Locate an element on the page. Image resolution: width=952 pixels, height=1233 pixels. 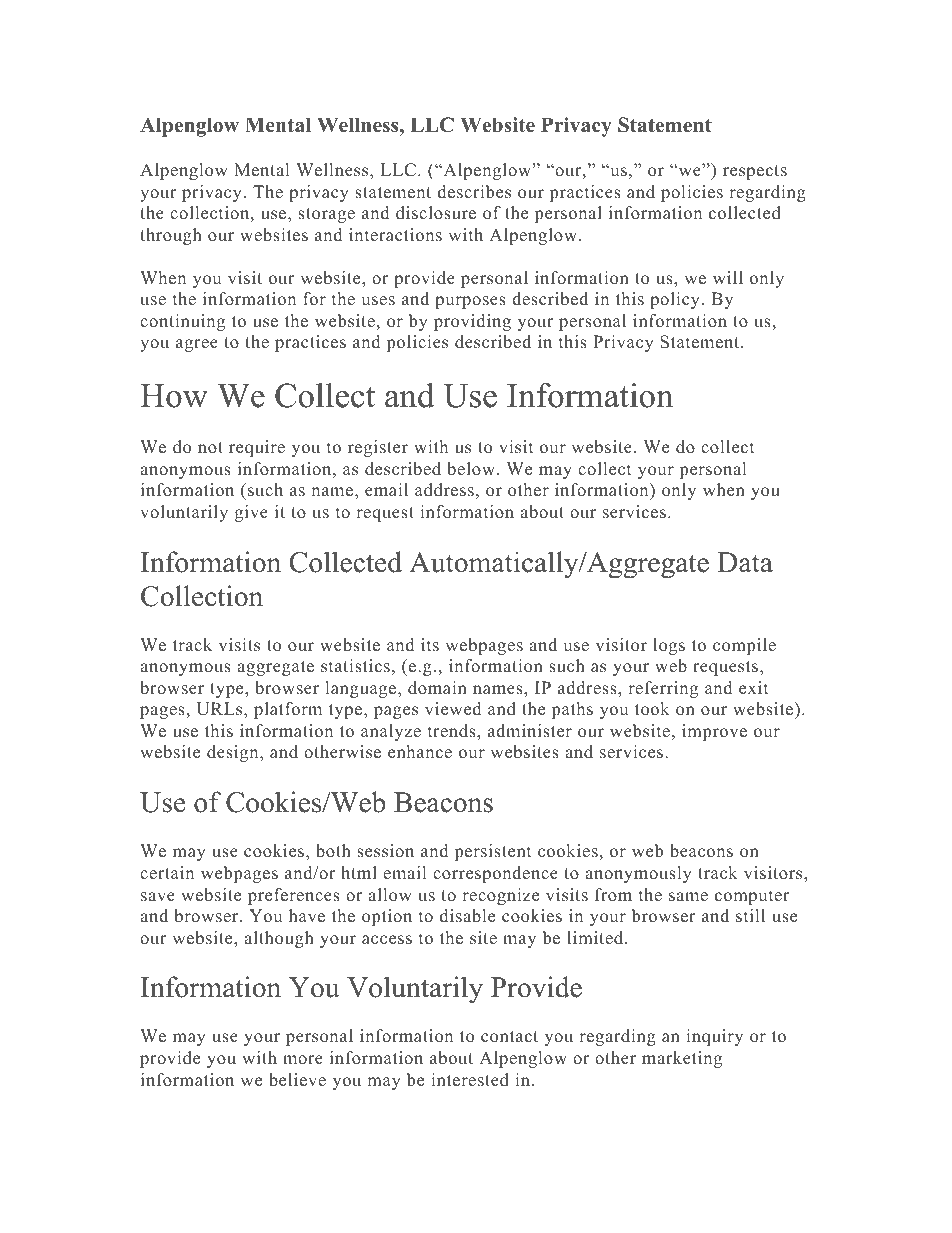
respects is located at coordinates (755, 172).
